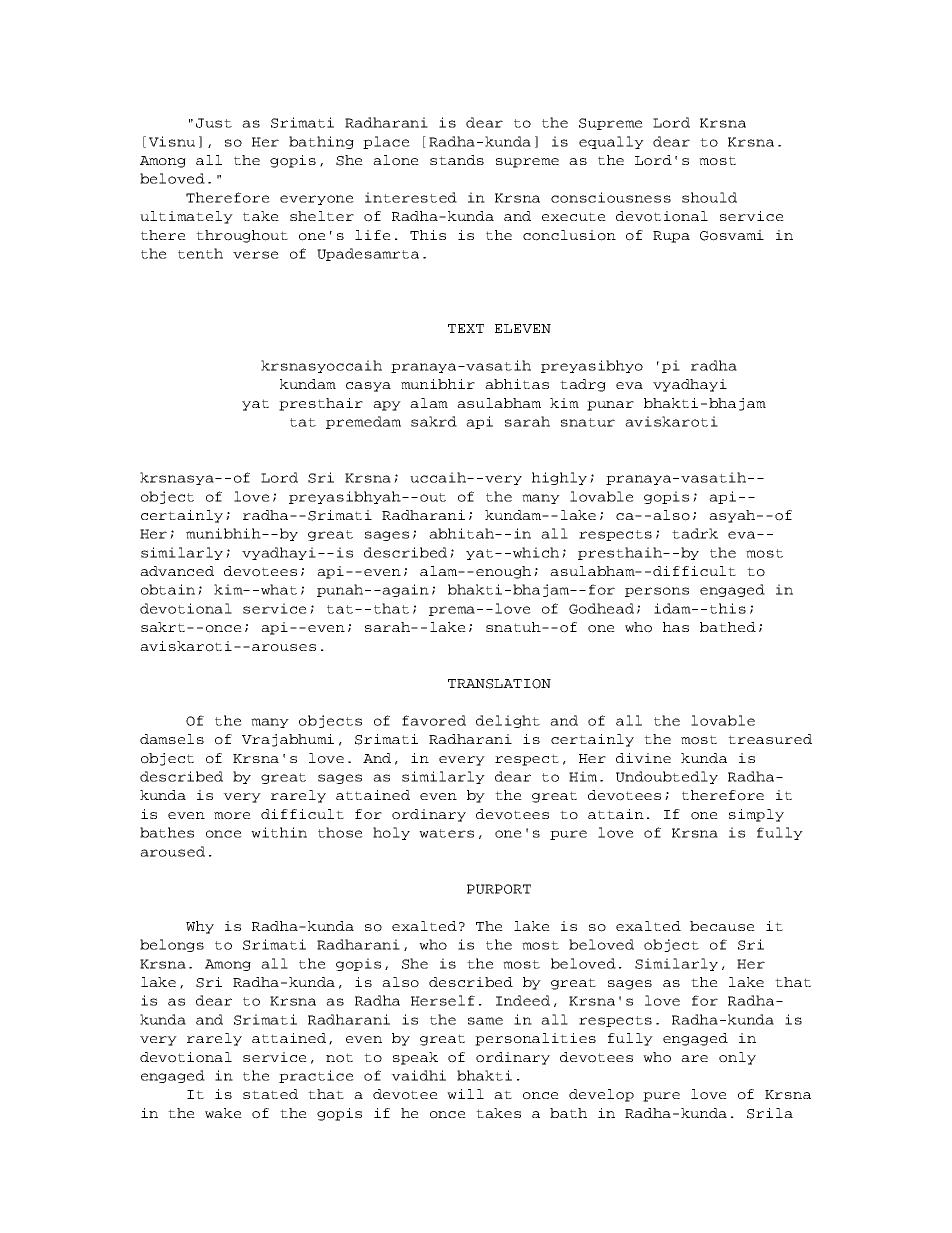 The height and width of the screenshot is (1233, 952). Describe the element at coordinates (457, 160) in the screenshot. I see `stands` at that location.
